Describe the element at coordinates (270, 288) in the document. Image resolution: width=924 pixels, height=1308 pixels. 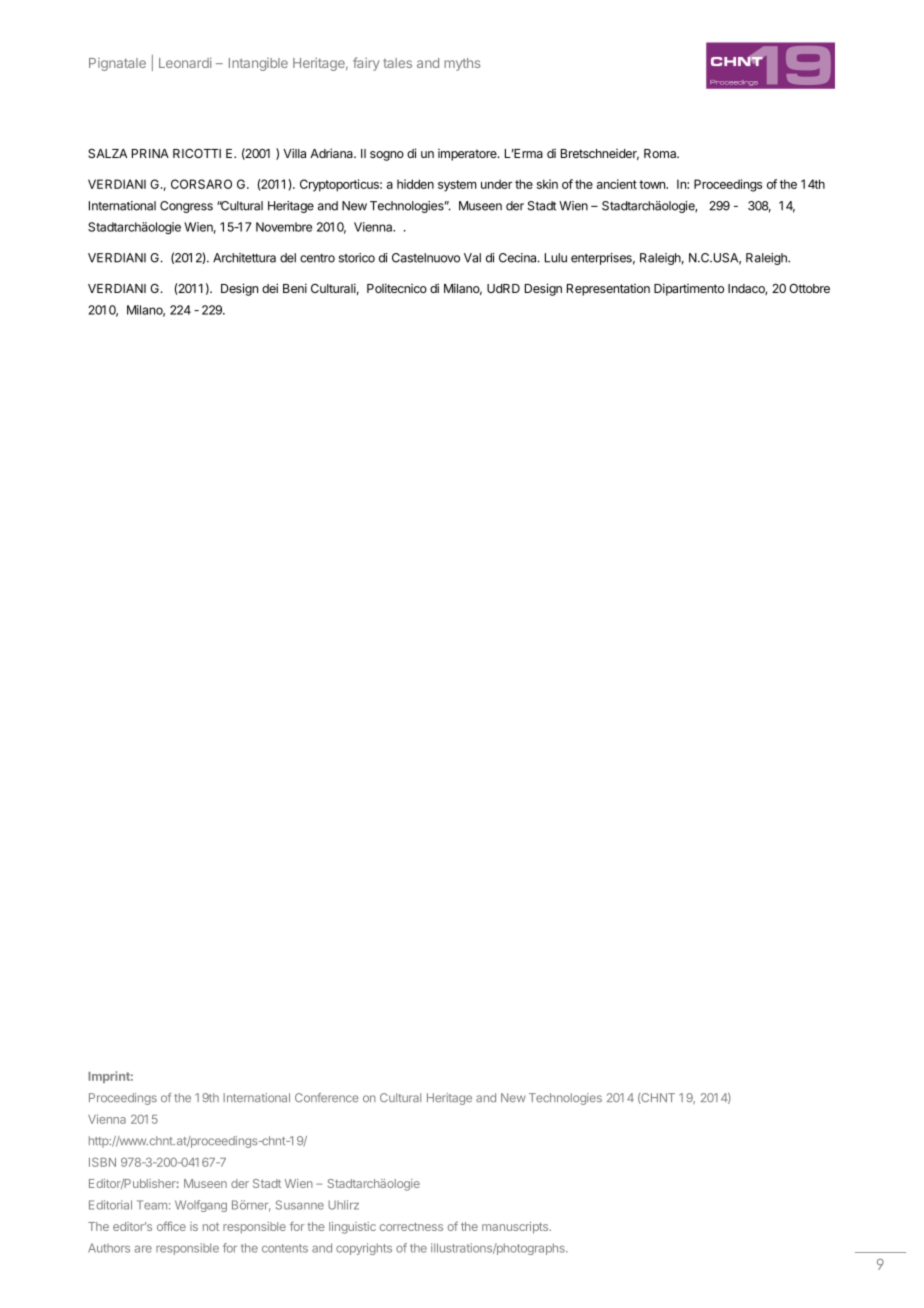
I see `dei` at that location.
